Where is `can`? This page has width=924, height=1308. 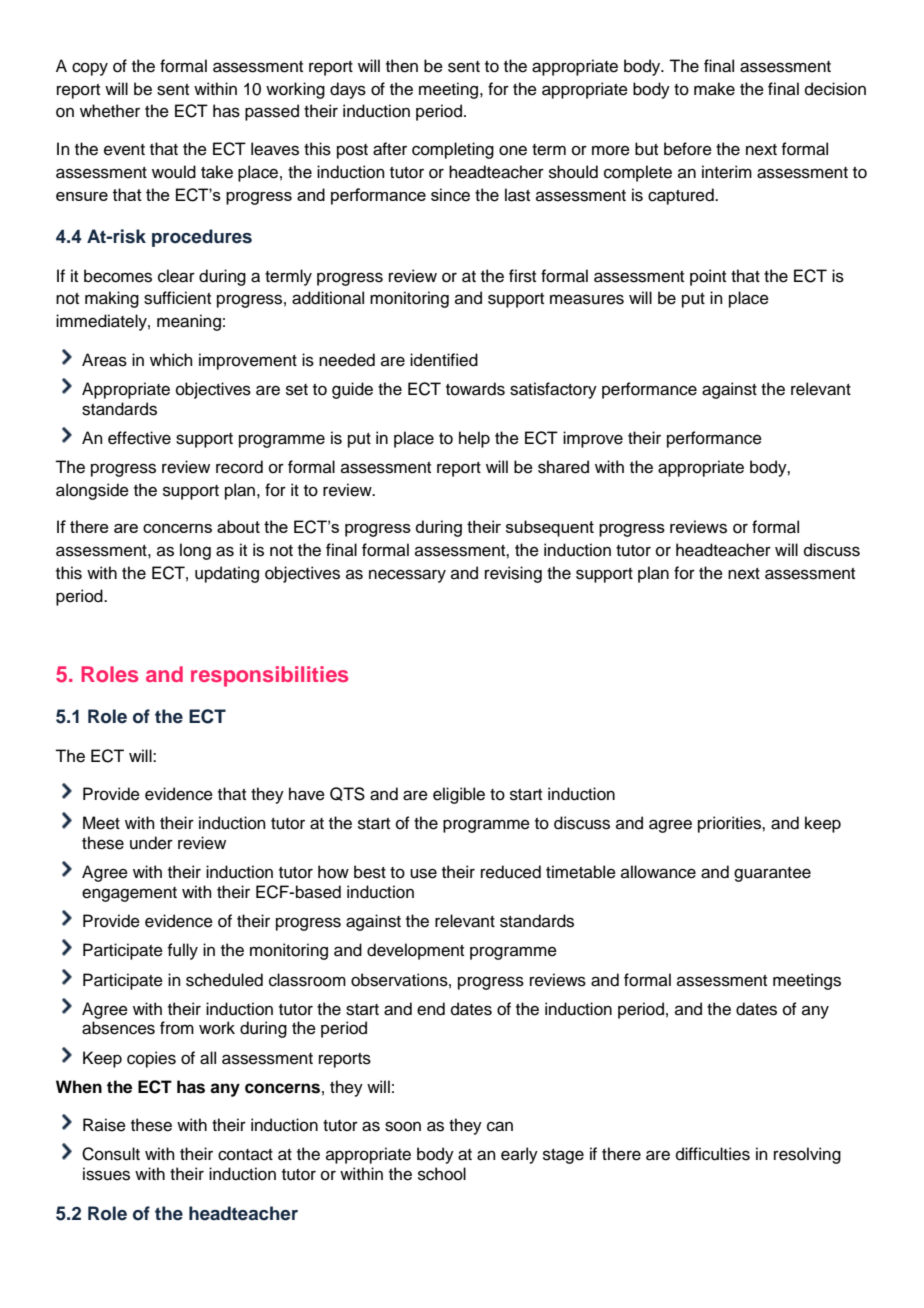
can is located at coordinates (500, 1126).
